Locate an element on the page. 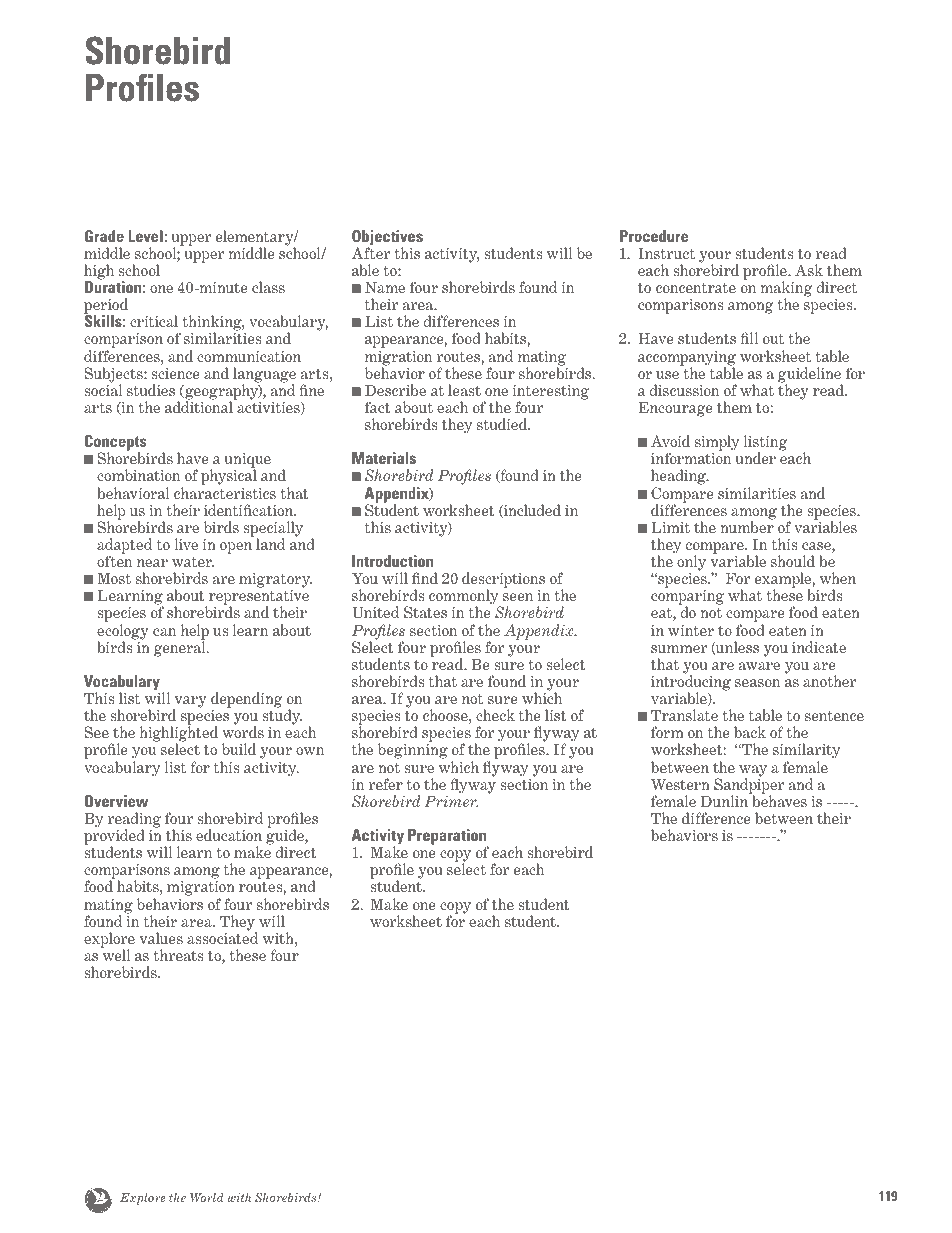  descriptions is located at coordinates (503, 581).
